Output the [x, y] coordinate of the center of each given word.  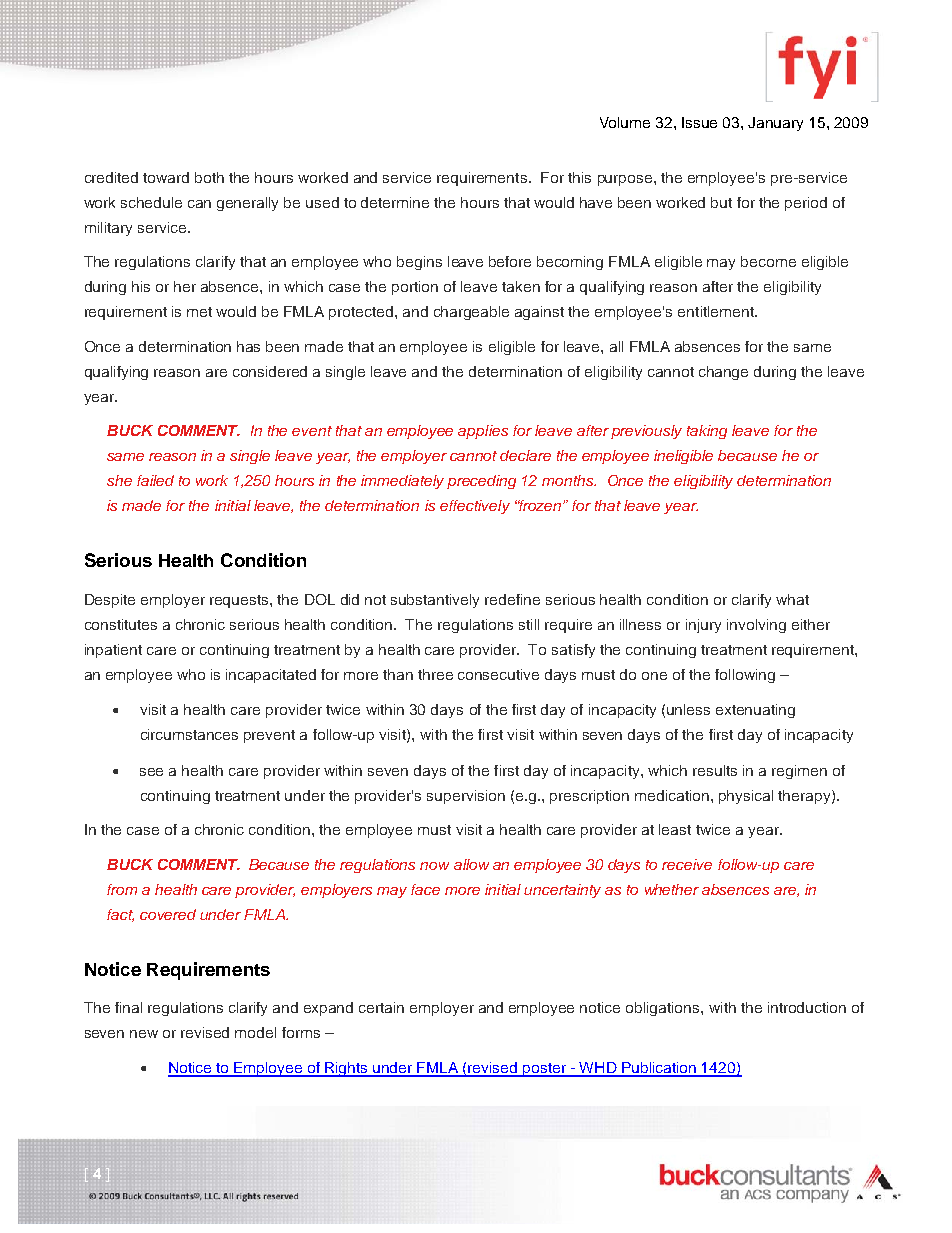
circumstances [189, 734]
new [144, 1034]
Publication [659, 1069]
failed [155, 480]
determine [395, 202]
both [209, 177]
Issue [699, 122]
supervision [466, 797]
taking [707, 432]
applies [483, 432]
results [715, 770]
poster [544, 1070]
